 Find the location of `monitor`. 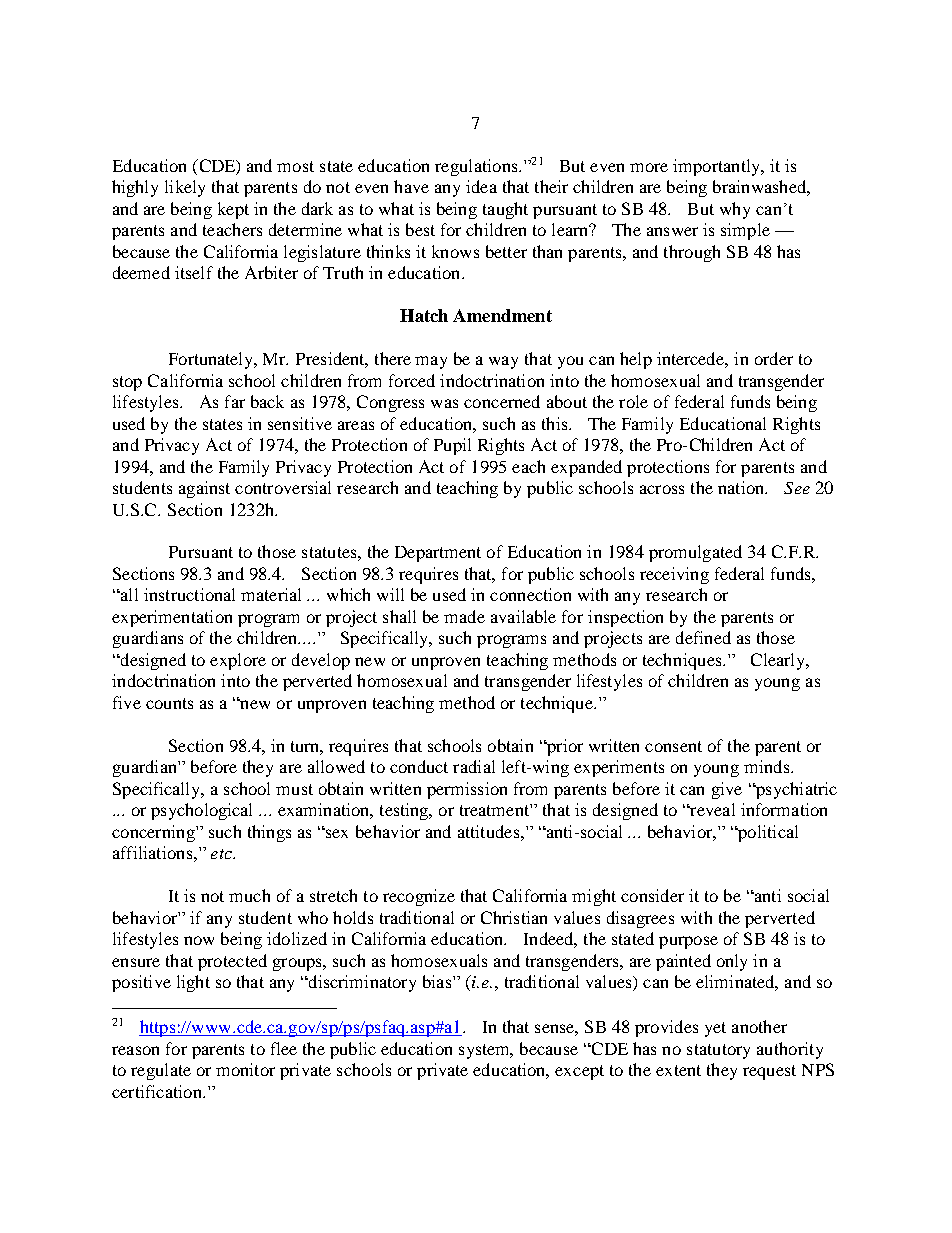

monitor is located at coordinates (245, 1069).
